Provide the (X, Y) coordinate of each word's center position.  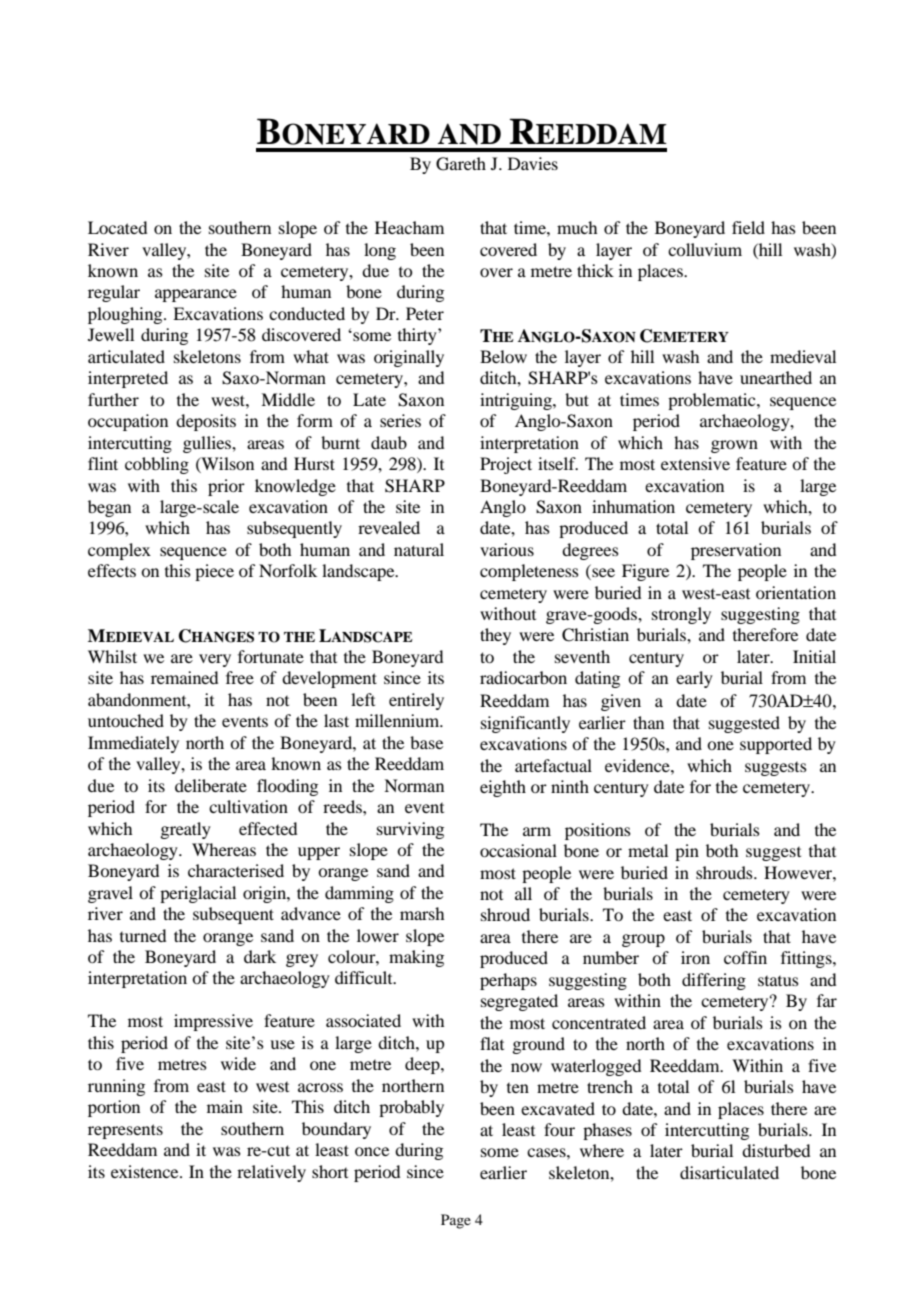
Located (117, 227)
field (748, 227)
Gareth (461, 164)
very (215, 660)
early (694, 679)
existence (146, 1171)
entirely (416, 701)
